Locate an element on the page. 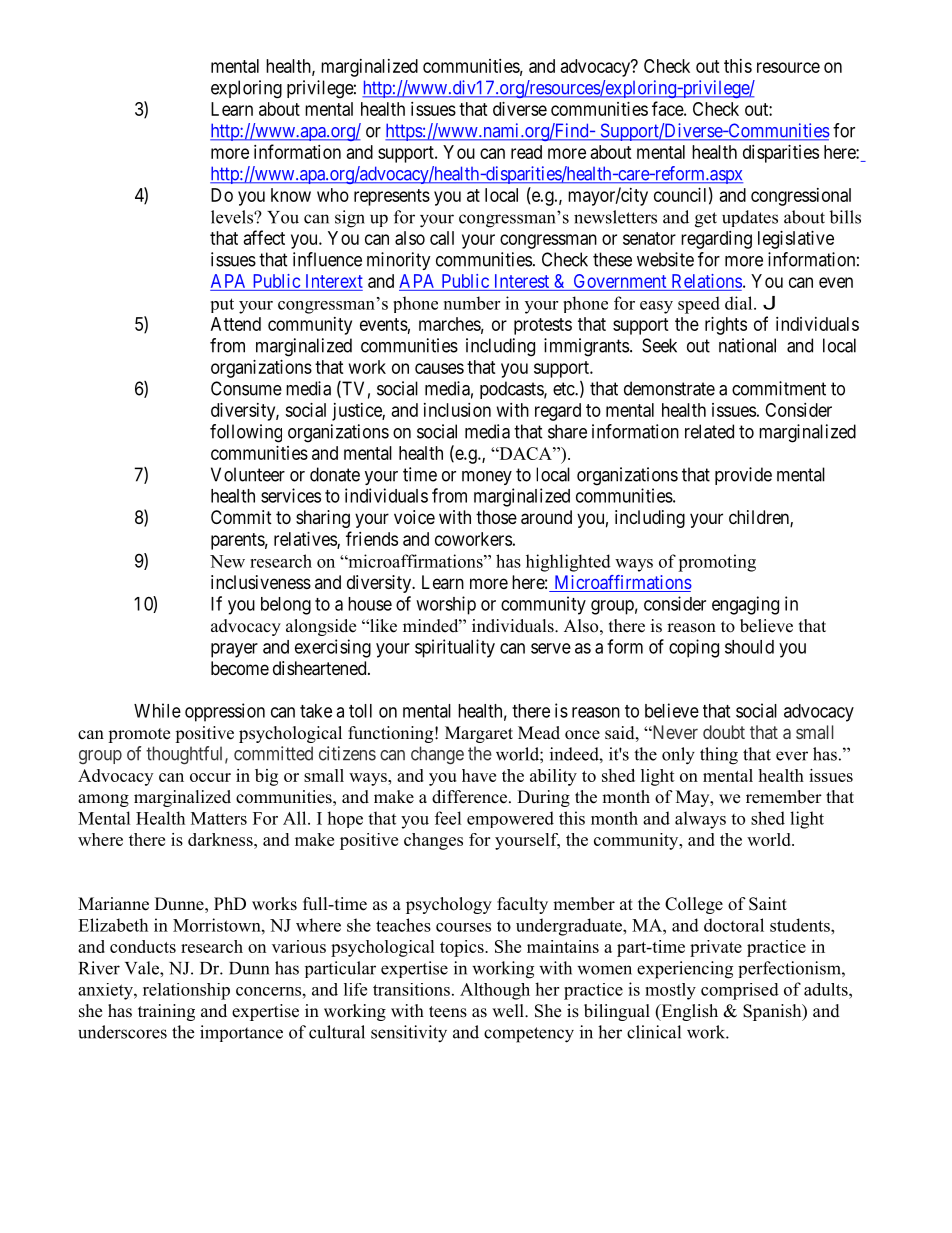  difference is located at coordinates (471, 797).
